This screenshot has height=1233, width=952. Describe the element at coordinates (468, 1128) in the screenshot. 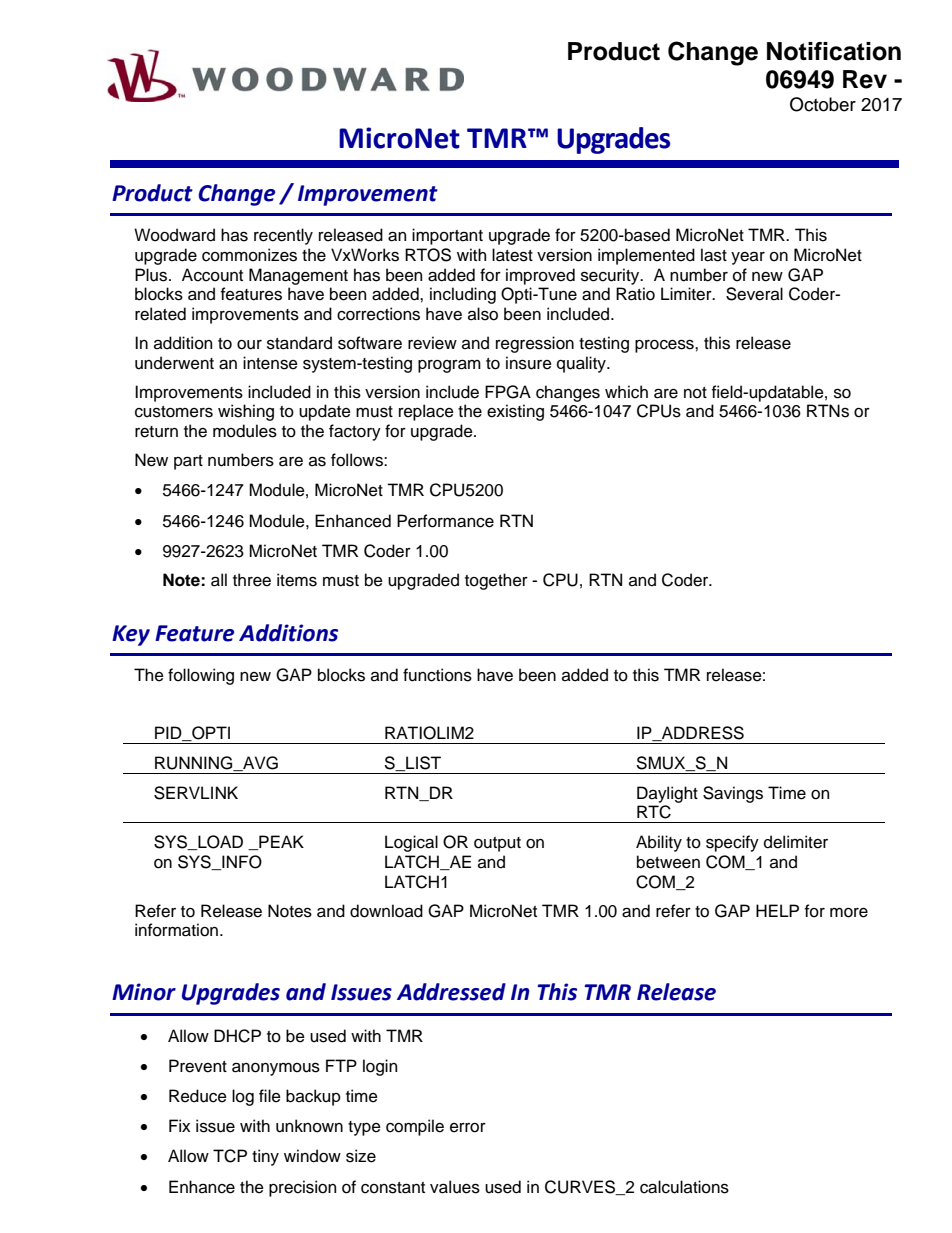

I see `error` at that location.
